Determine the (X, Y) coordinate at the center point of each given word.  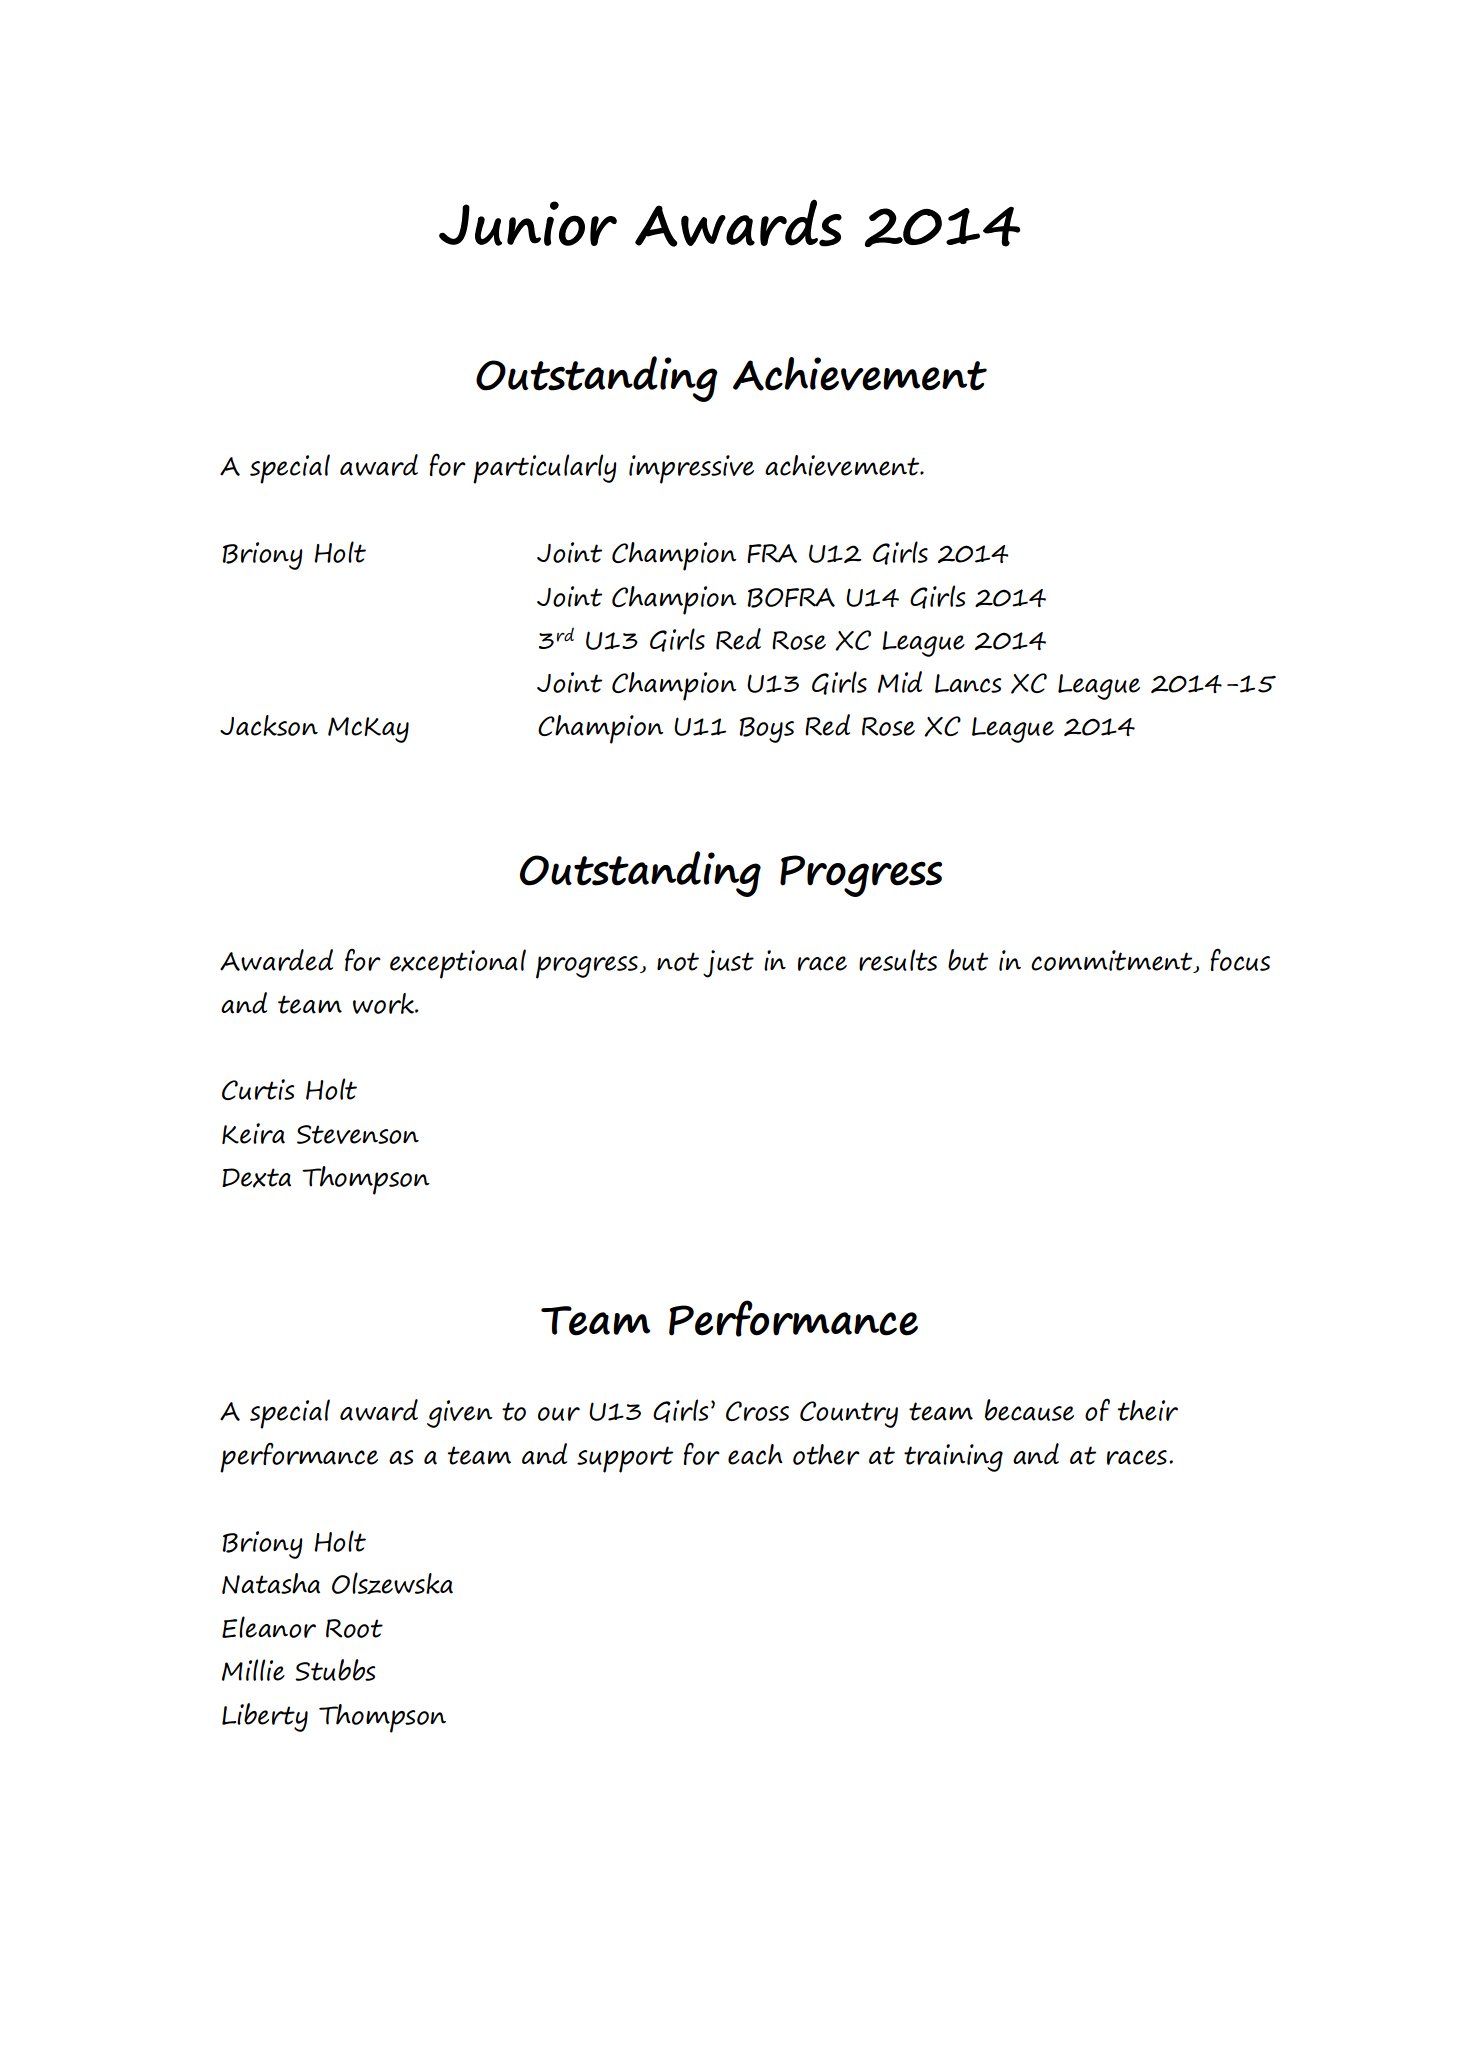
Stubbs (335, 1670)
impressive (691, 469)
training (953, 1458)
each (755, 1454)
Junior (528, 223)
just (728, 964)
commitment (1113, 961)
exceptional (458, 964)
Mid (900, 682)
